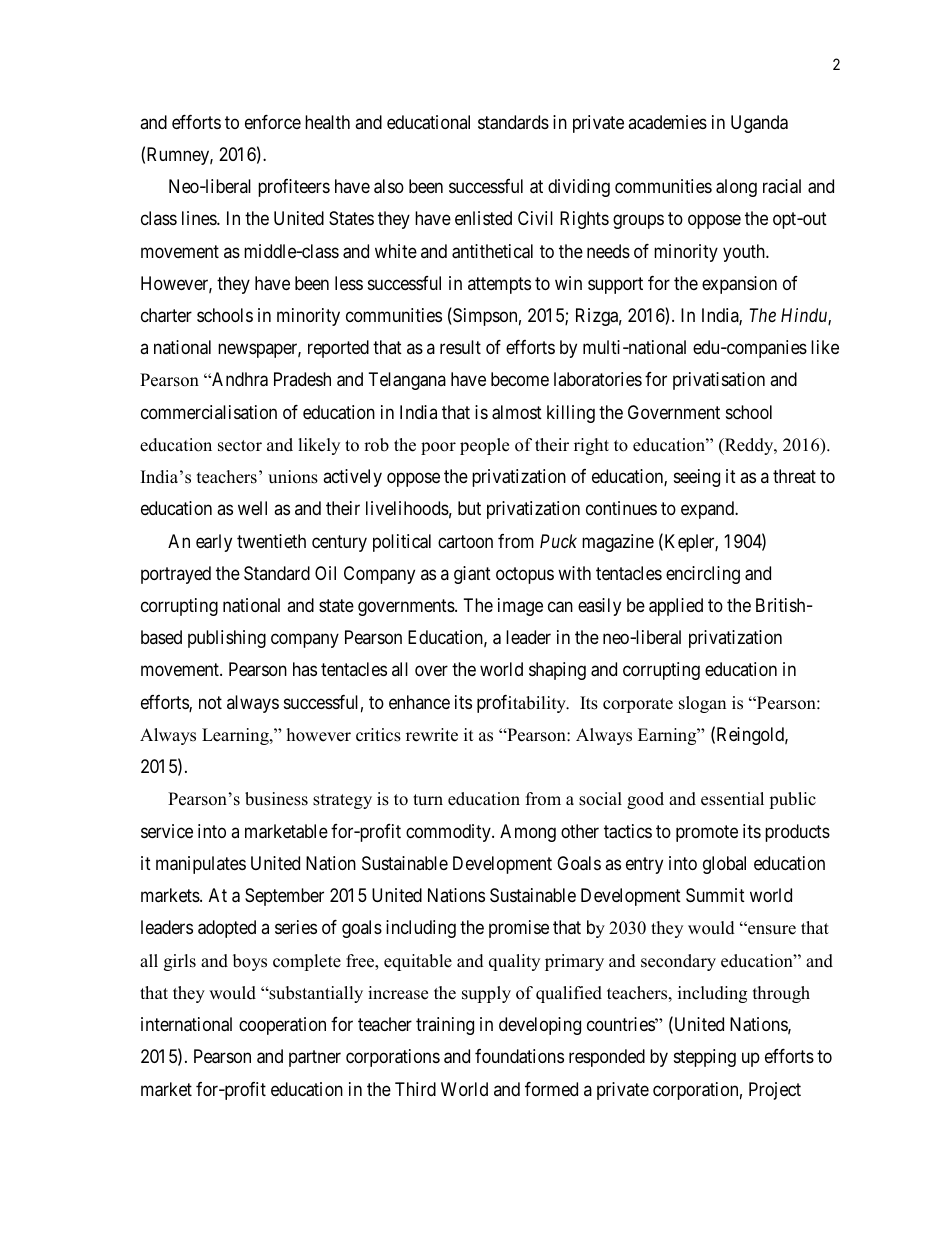  Describe the element at coordinates (719, 381) in the image. I see `privatisation` at that location.
